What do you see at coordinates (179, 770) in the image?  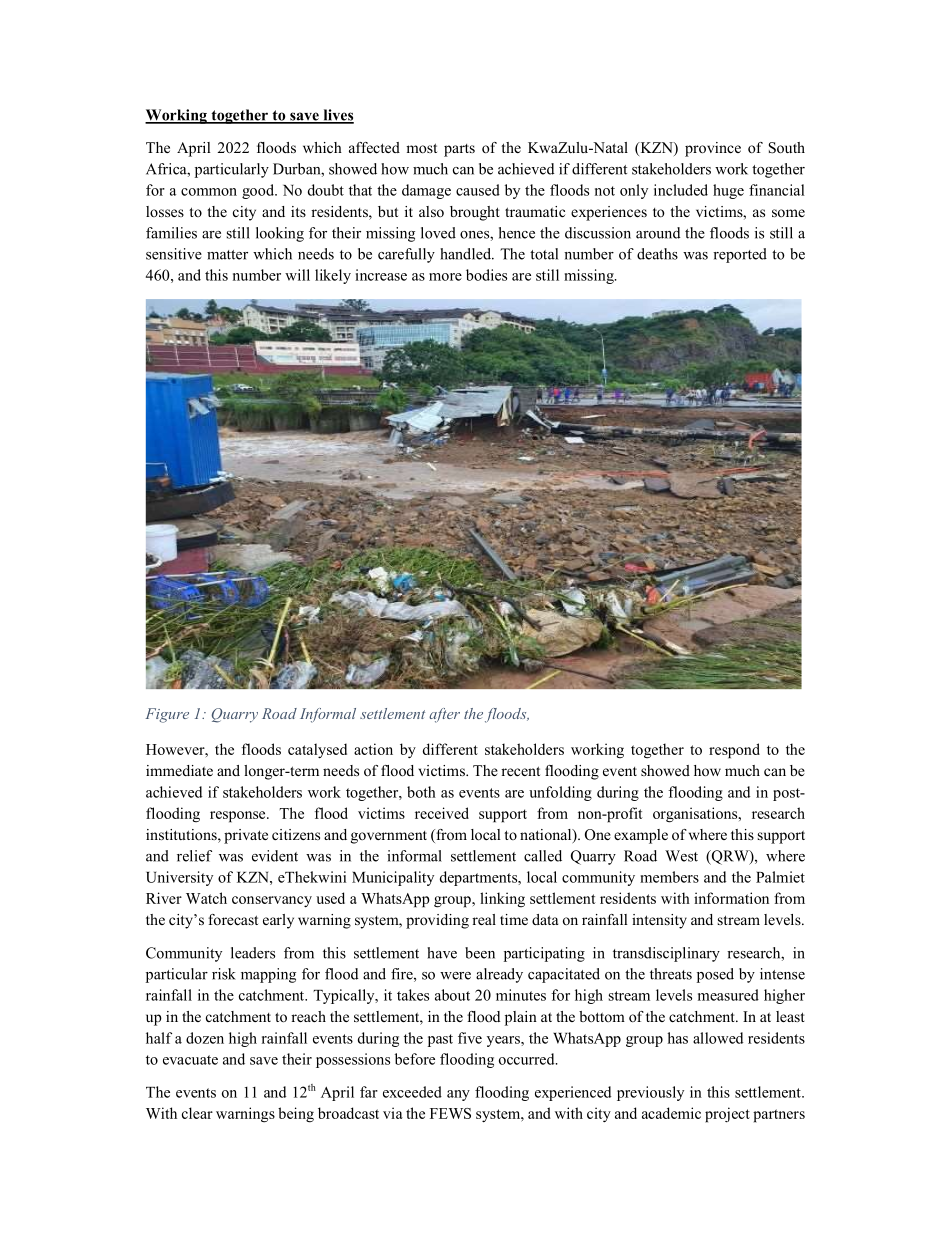 I see `immediate` at bounding box center [179, 770].
